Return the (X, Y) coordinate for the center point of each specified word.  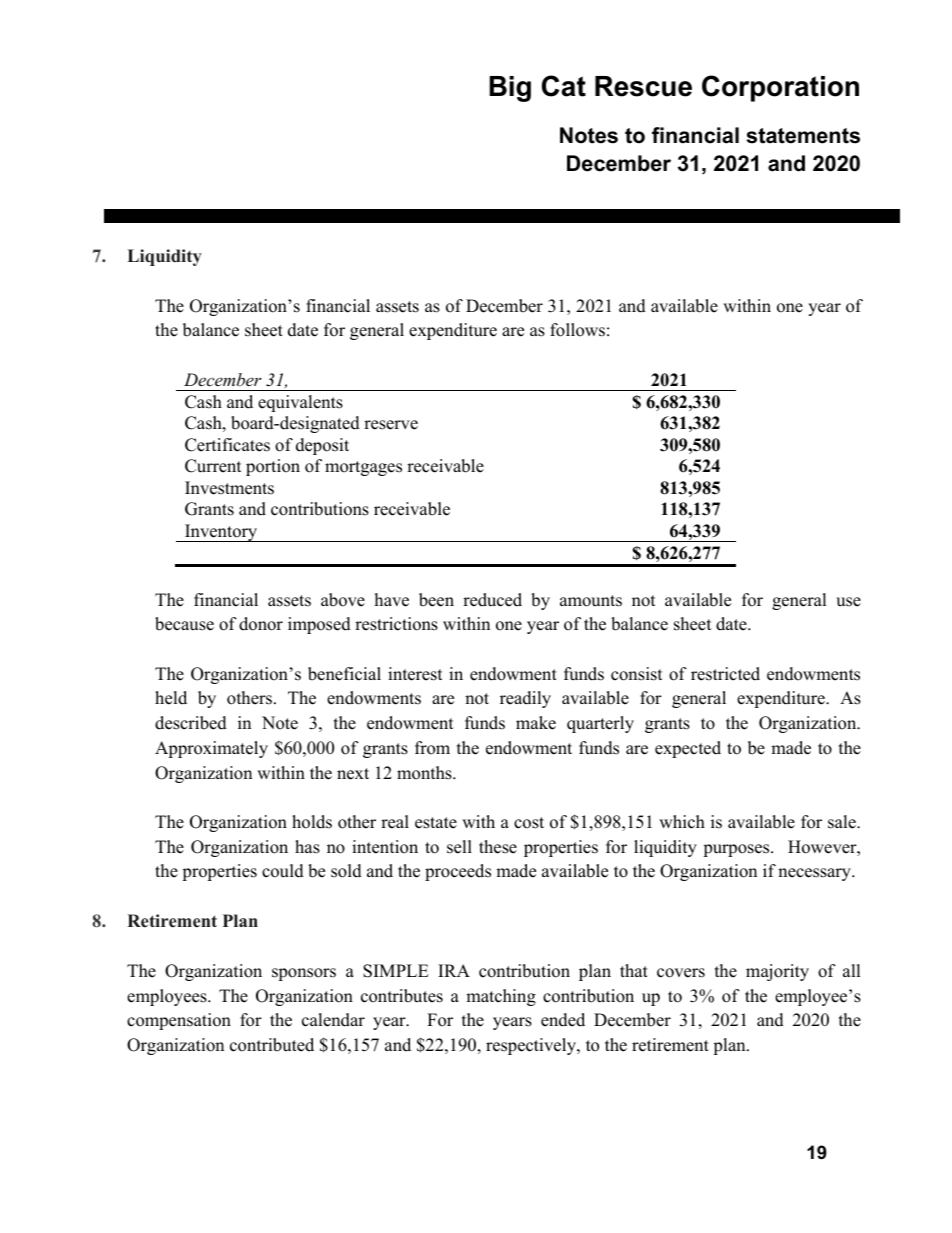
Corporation (780, 88)
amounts (591, 601)
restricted (725, 674)
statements (803, 136)
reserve (391, 425)
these (498, 847)
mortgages (363, 468)
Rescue (643, 86)
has (307, 847)
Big (510, 89)
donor (261, 624)
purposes (737, 850)
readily (525, 699)
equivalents (300, 403)
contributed (272, 1045)
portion (273, 467)
